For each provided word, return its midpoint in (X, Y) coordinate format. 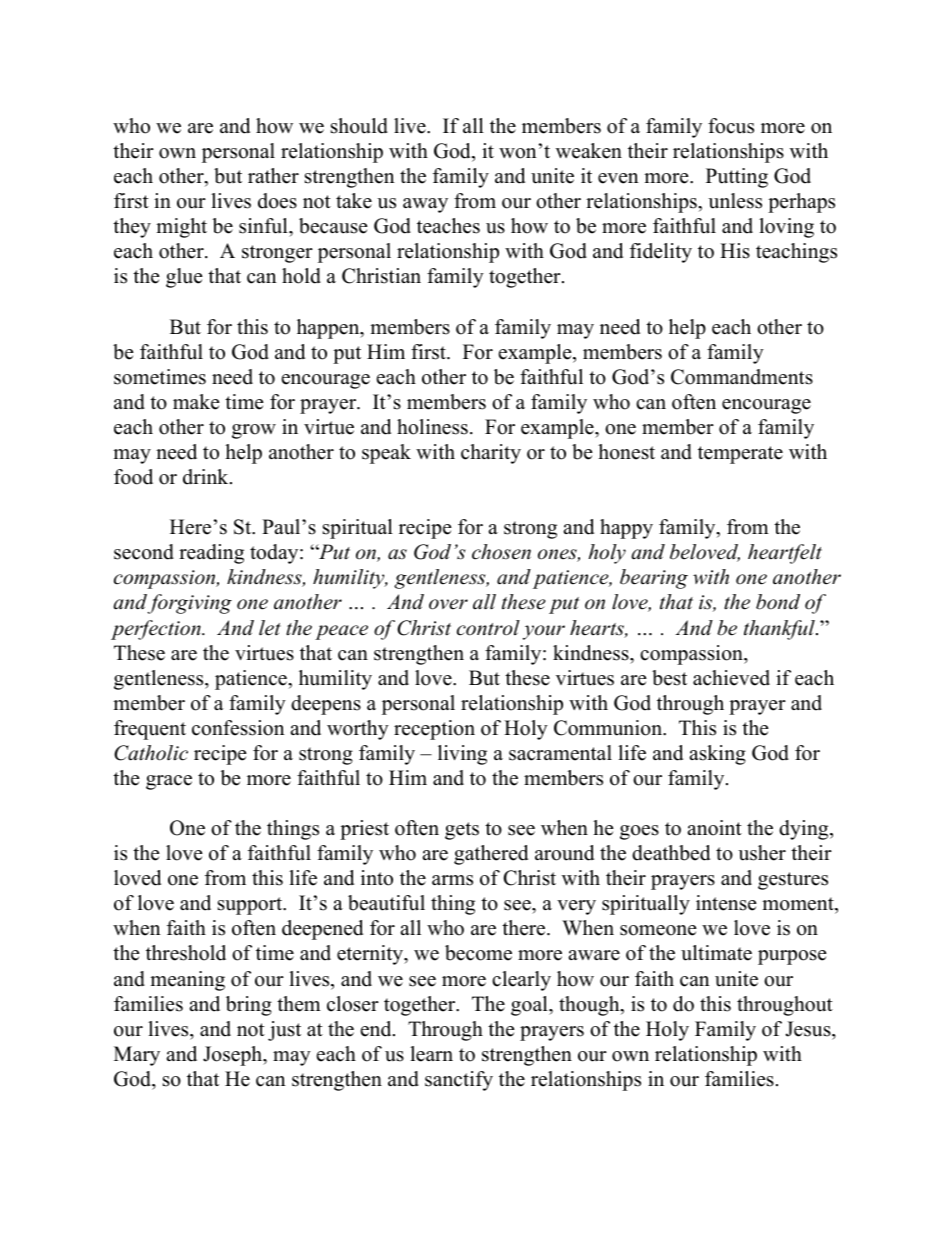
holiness (432, 427)
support (251, 906)
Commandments (742, 377)
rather (273, 176)
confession (238, 728)
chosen (501, 552)
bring (249, 1006)
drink (207, 477)
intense (726, 903)
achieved (731, 678)
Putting (737, 178)
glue (184, 278)
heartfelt (785, 554)
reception (434, 730)
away (425, 205)
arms (452, 880)
